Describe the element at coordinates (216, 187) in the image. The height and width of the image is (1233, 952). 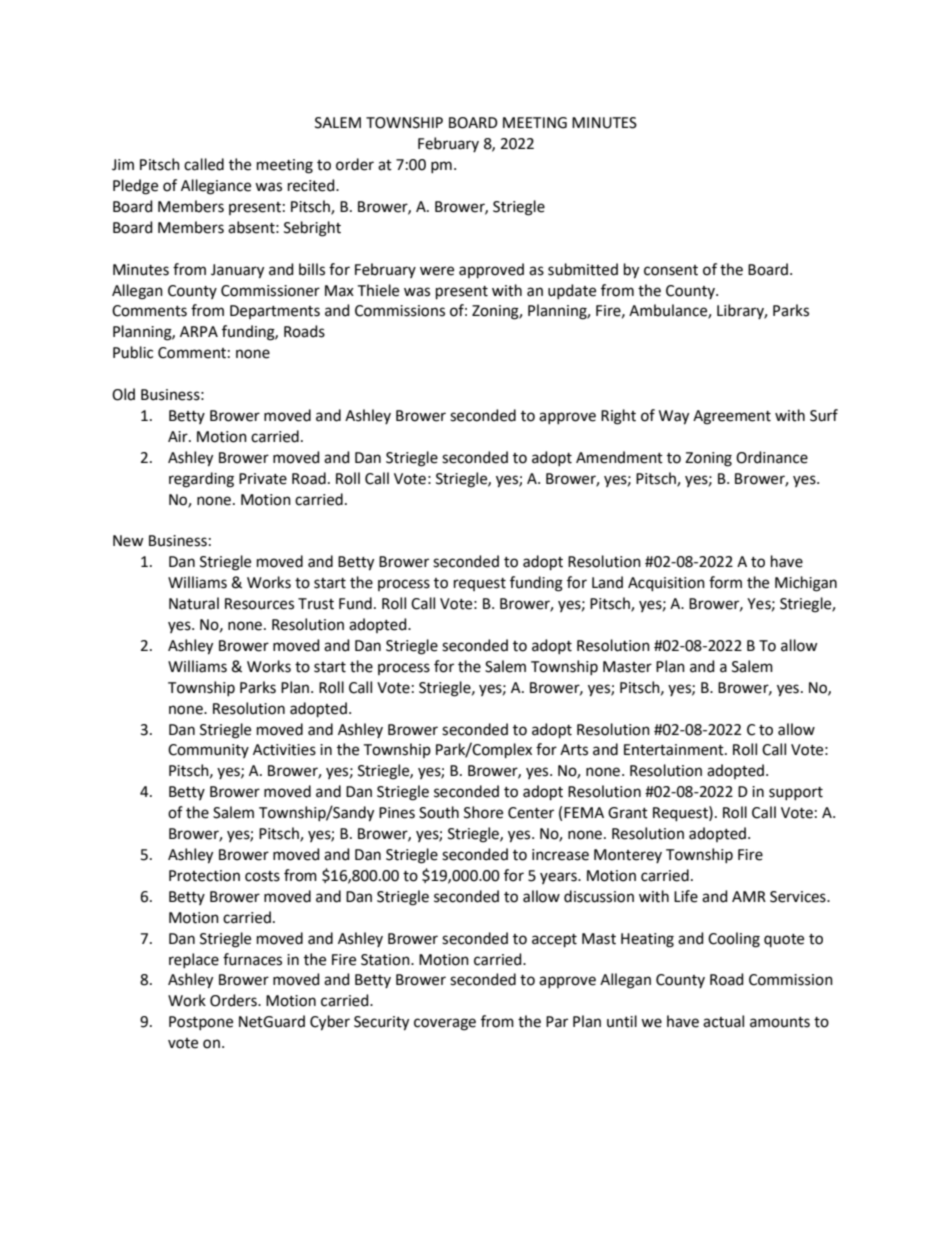
I see `Allegiance` at that location.
